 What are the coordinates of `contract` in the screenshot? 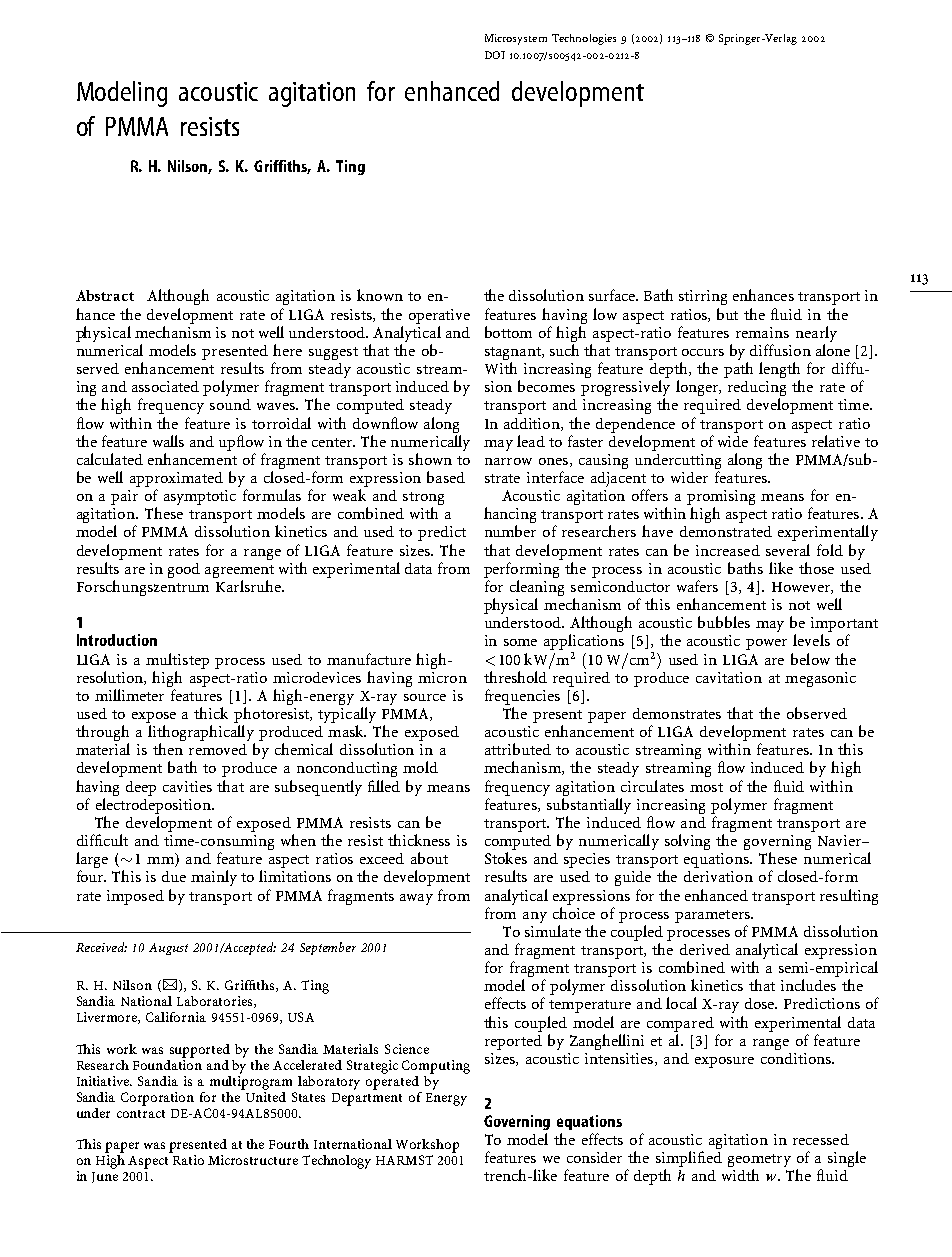 It's located at (141, 1114).
